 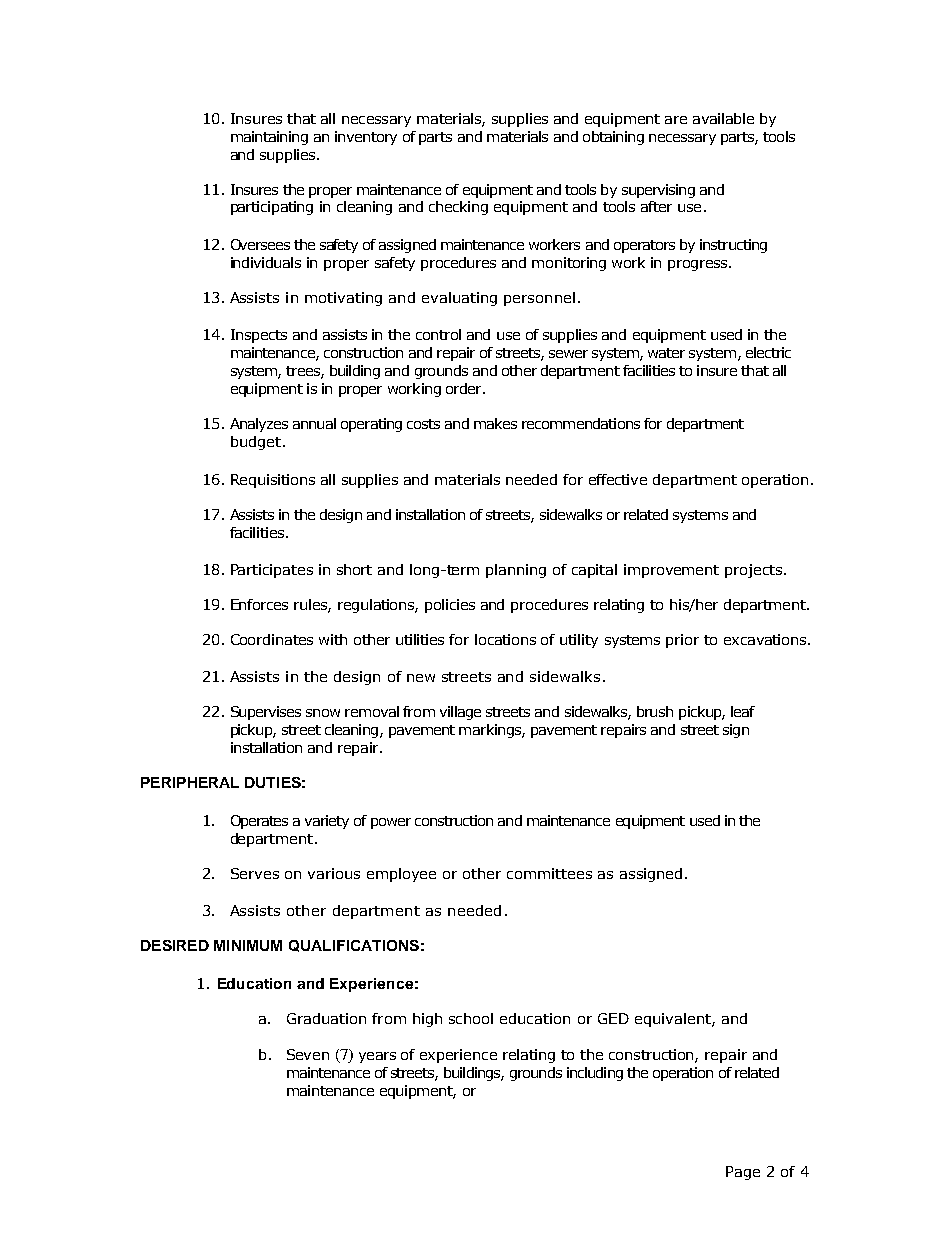 I want to click on Seven, so click(x=308, y=1054).
